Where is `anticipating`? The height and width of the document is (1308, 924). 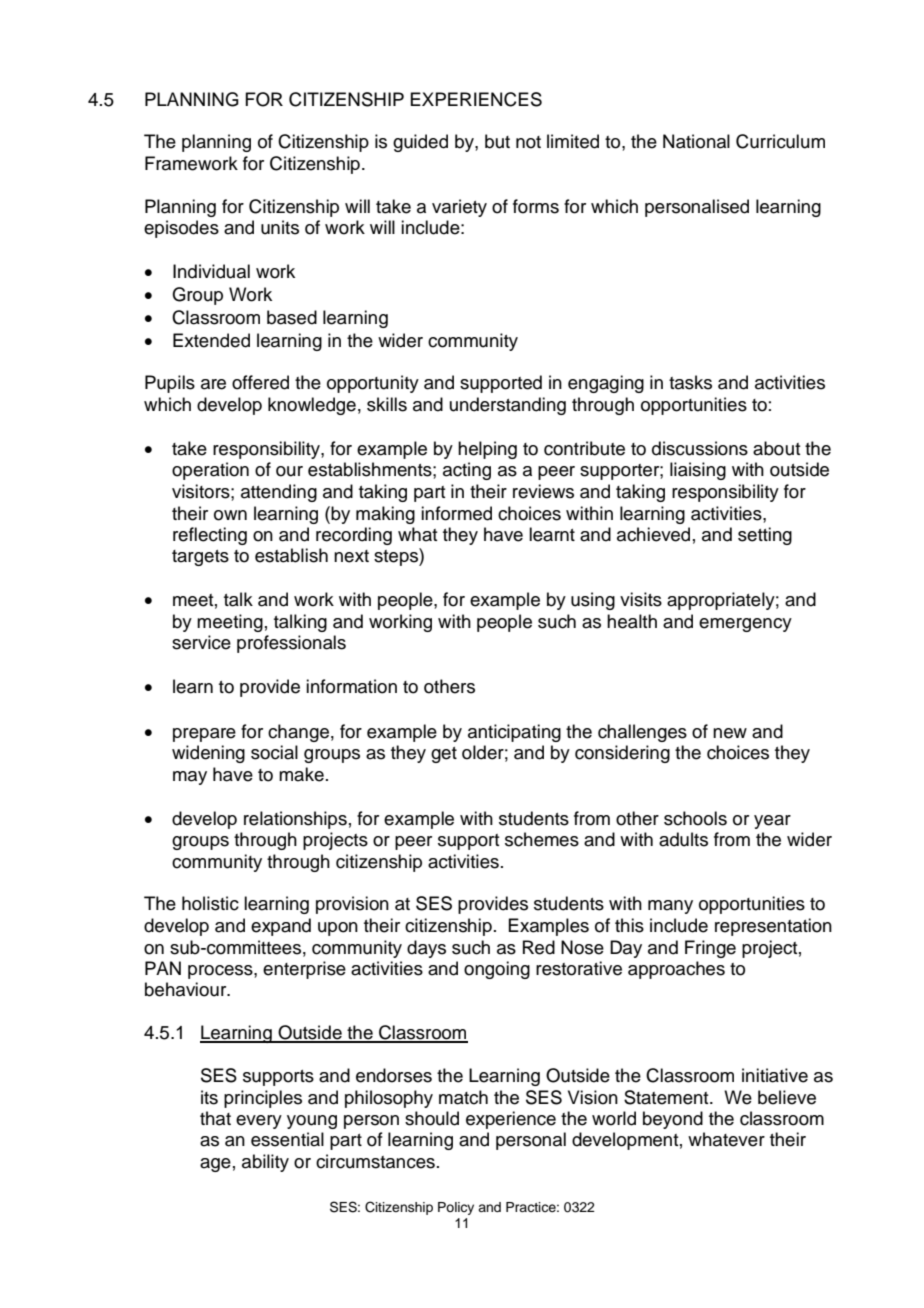 anticipating is located at coordinates (514, 733).
